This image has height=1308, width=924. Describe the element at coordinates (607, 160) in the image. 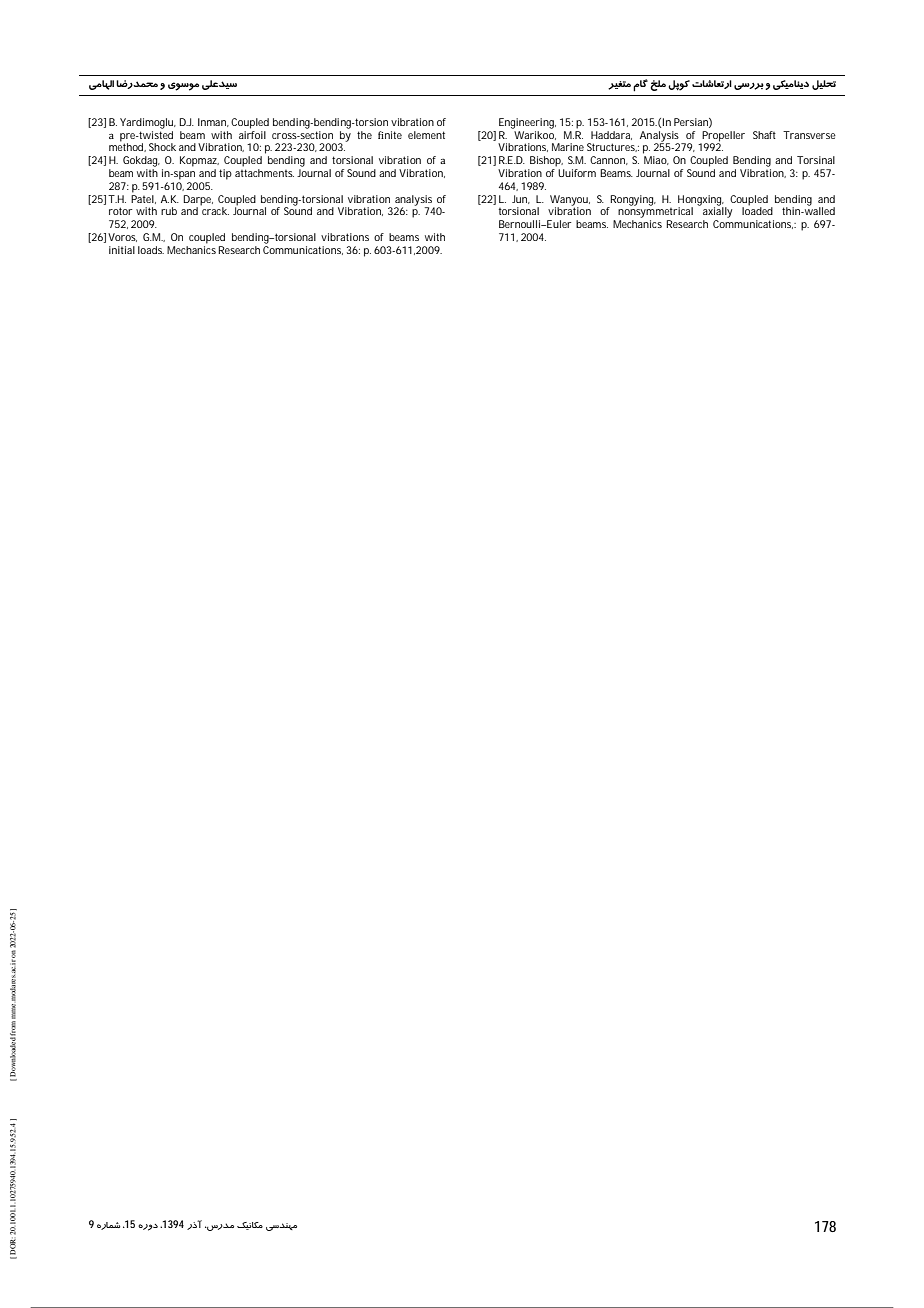

I see `Cannon` at that location.
